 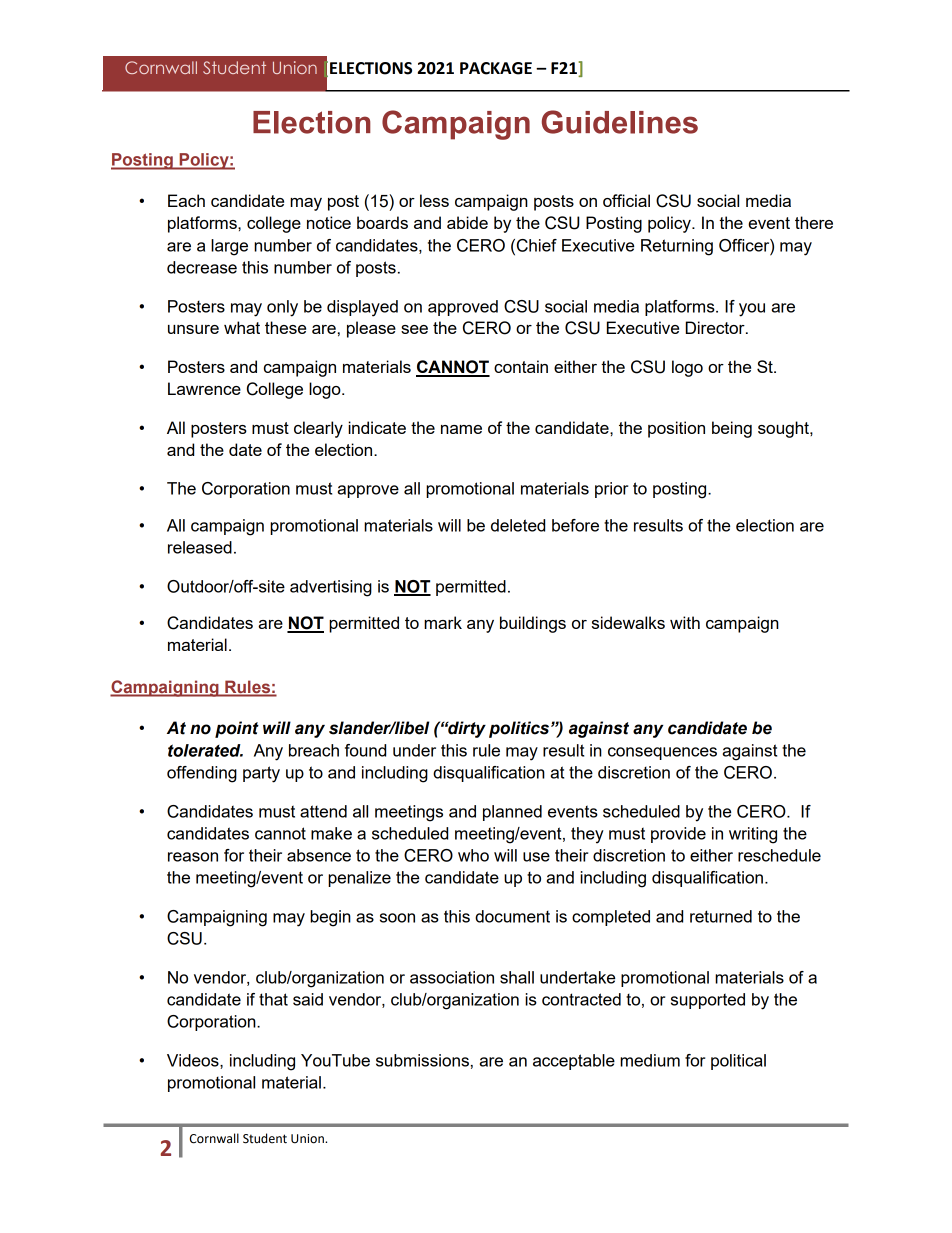 I want to click on being, so click(x=732, y=429).
